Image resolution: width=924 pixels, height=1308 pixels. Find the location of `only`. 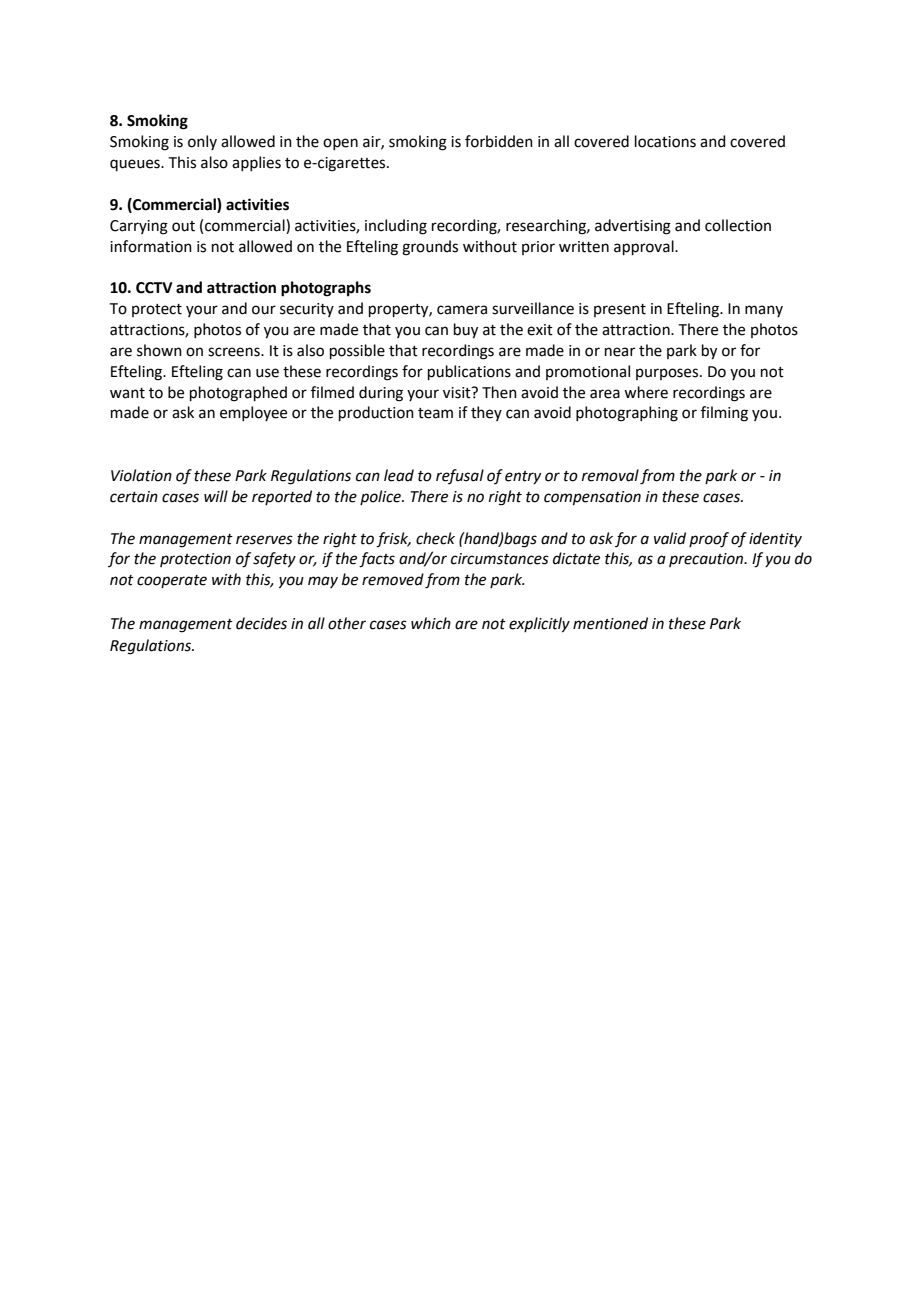

only is located at coordinates (202, 142).
